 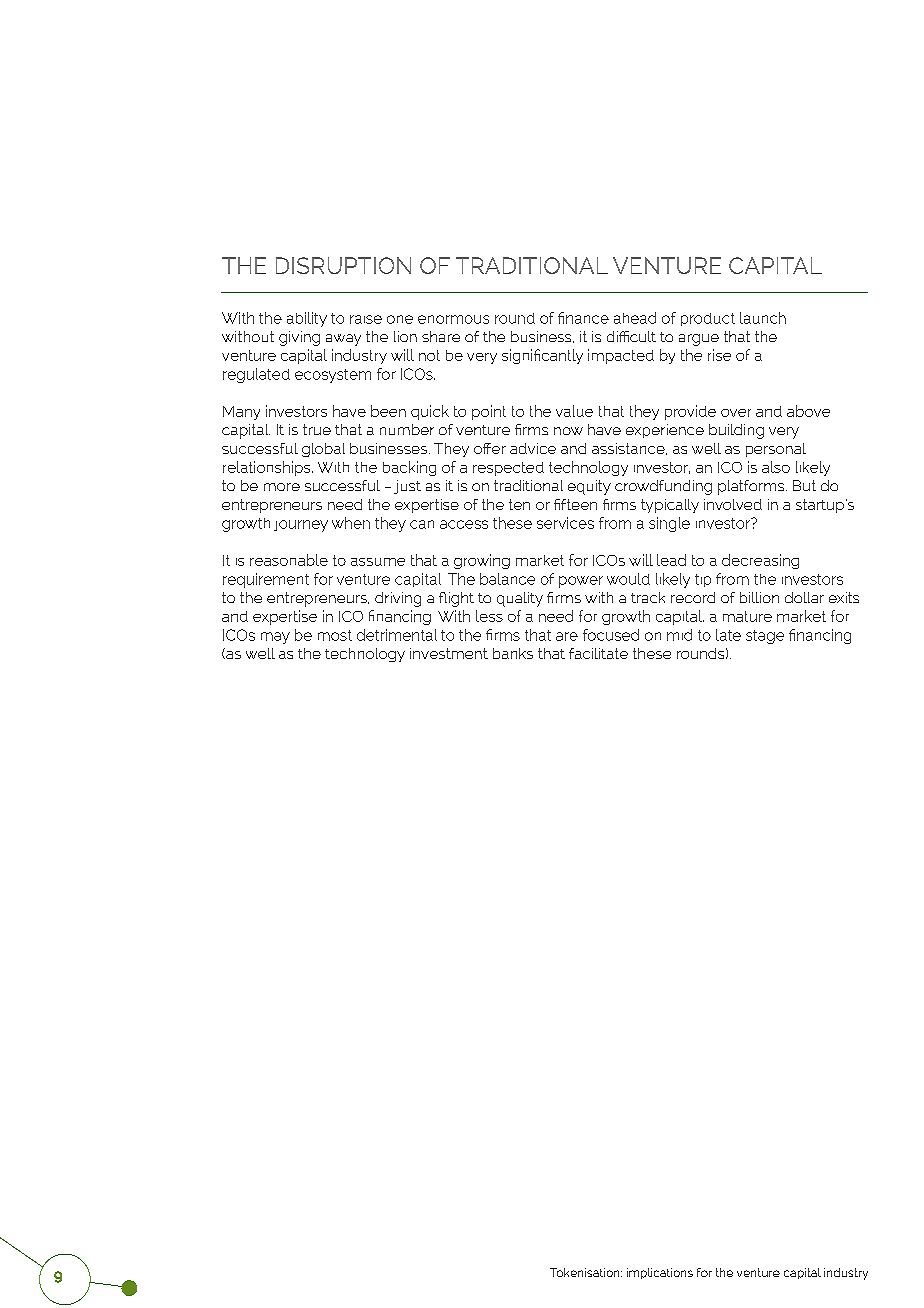 I want to click on ability, so click(x=307, y=319).
